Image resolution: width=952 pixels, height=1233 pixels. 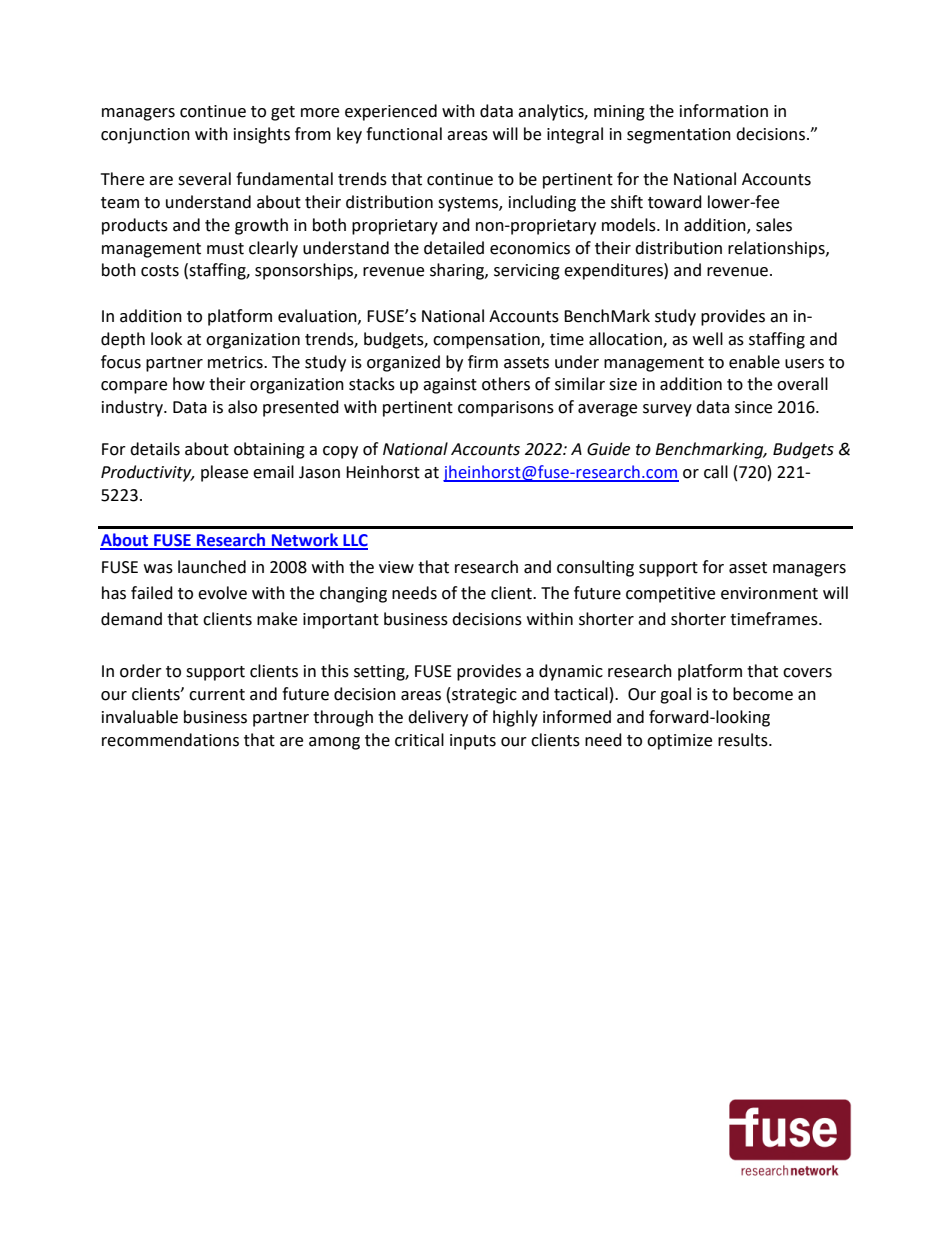 I want to click on information, so click(x=724, y=111).
